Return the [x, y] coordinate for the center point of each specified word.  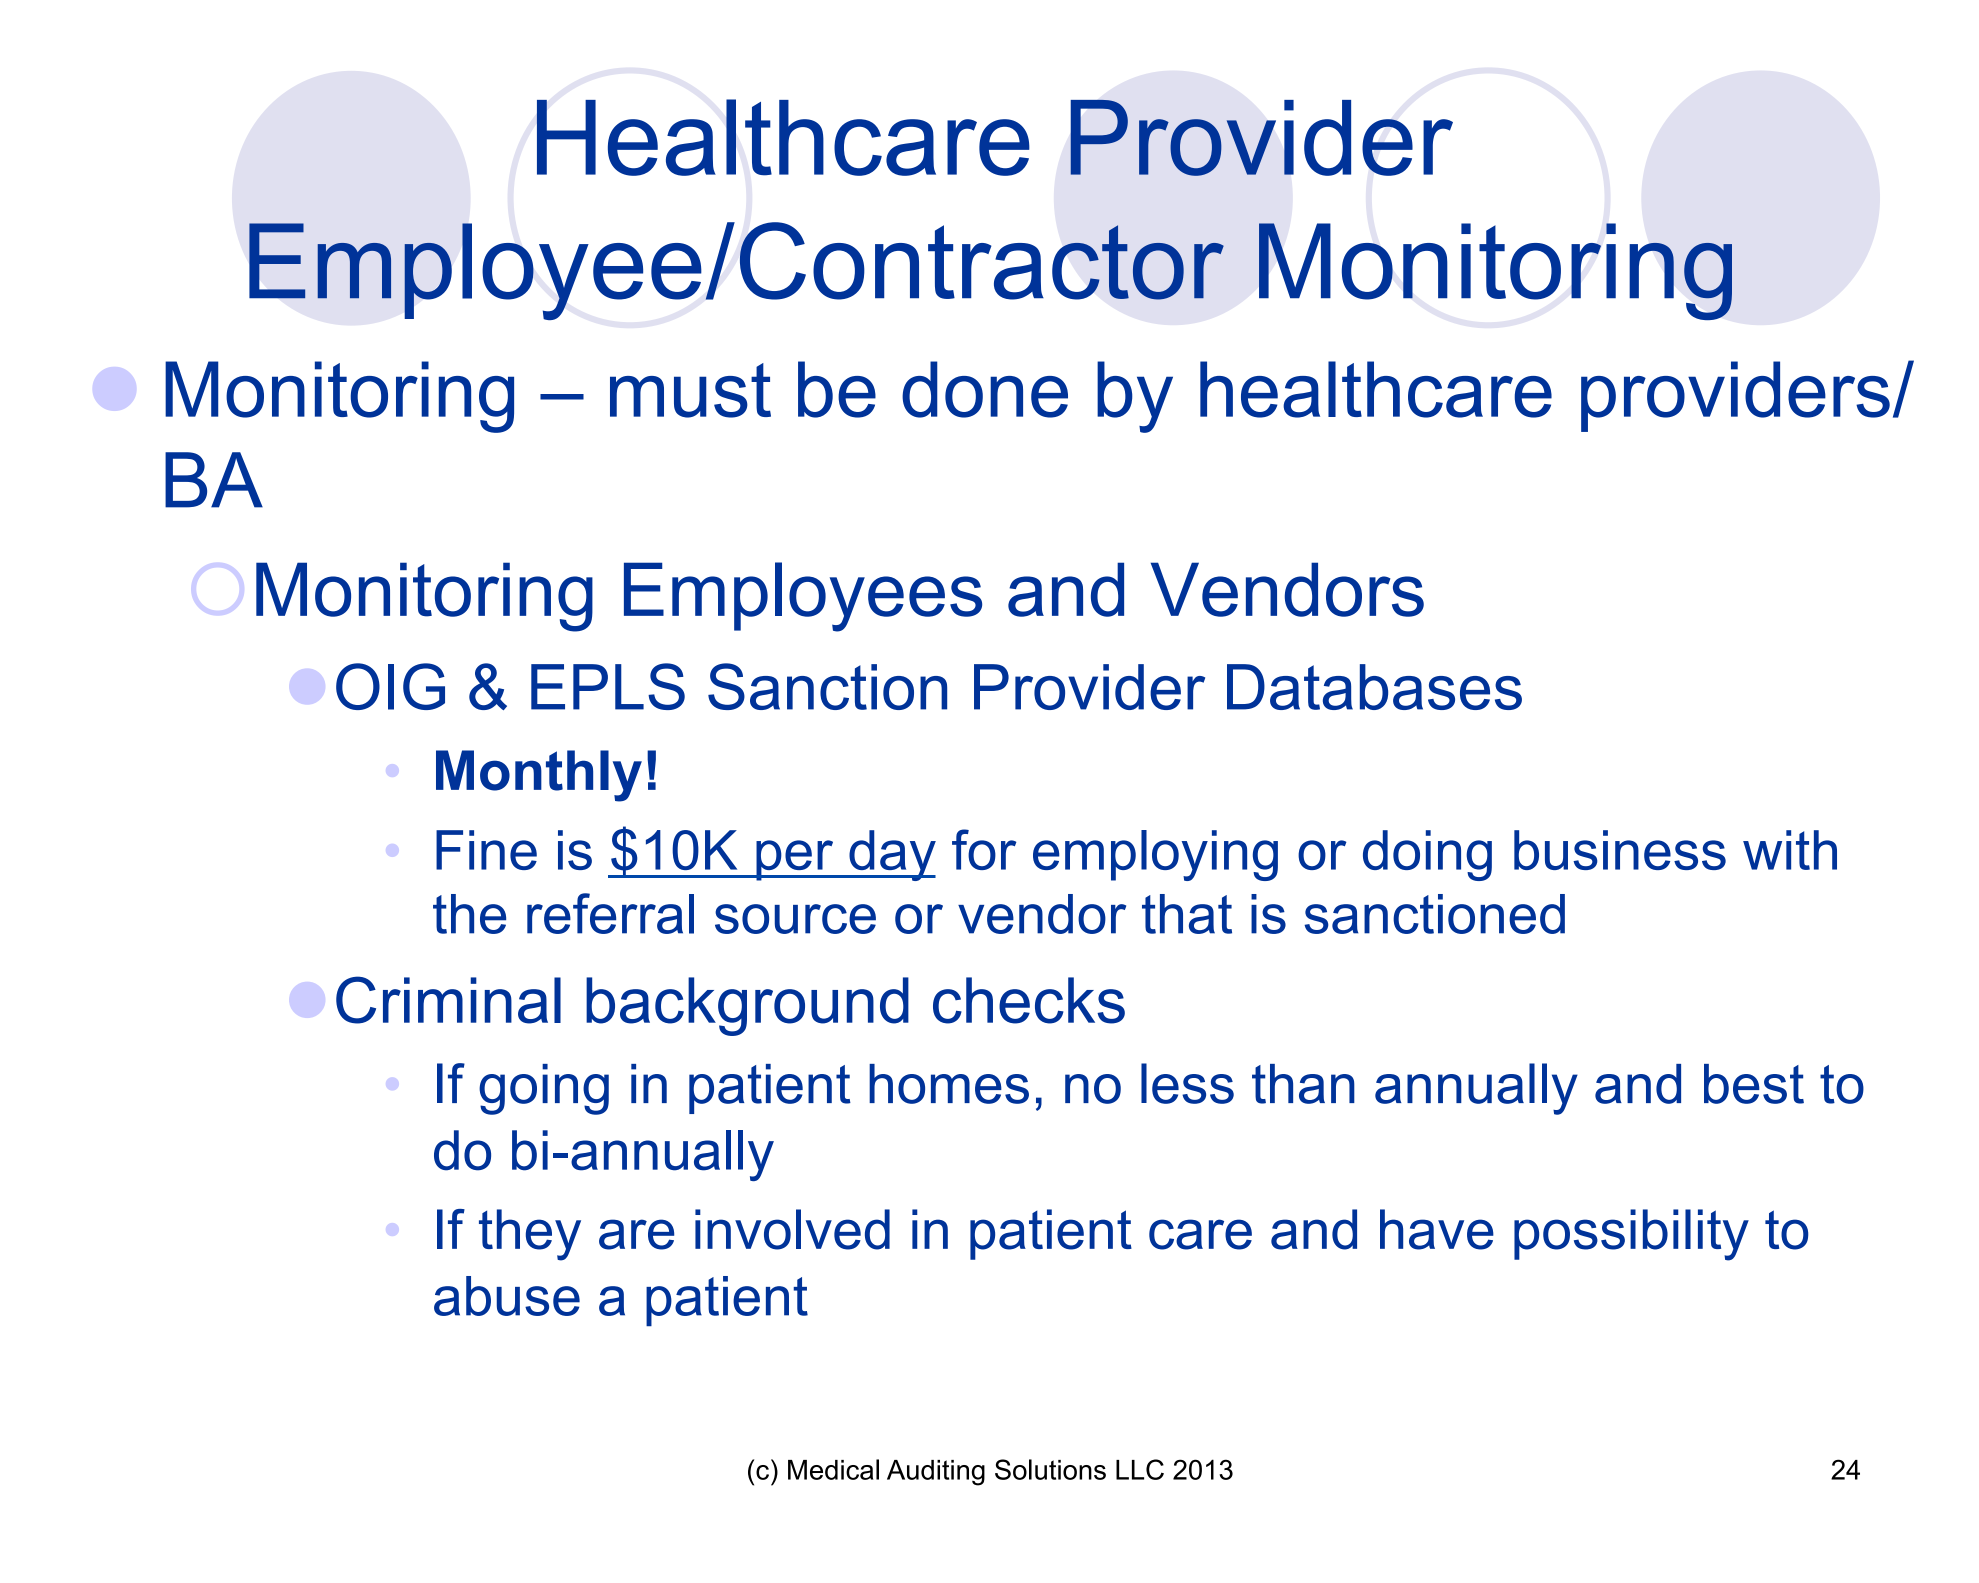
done [985, 389]
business [1620, 850]
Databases [1374, 687]
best [1754, 1084]
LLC [1140, 1469]
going [544, 1089]
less [1187, 1083]
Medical [833, 1469]
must [690, 390]
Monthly [539, 776]
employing [1155, 855]
